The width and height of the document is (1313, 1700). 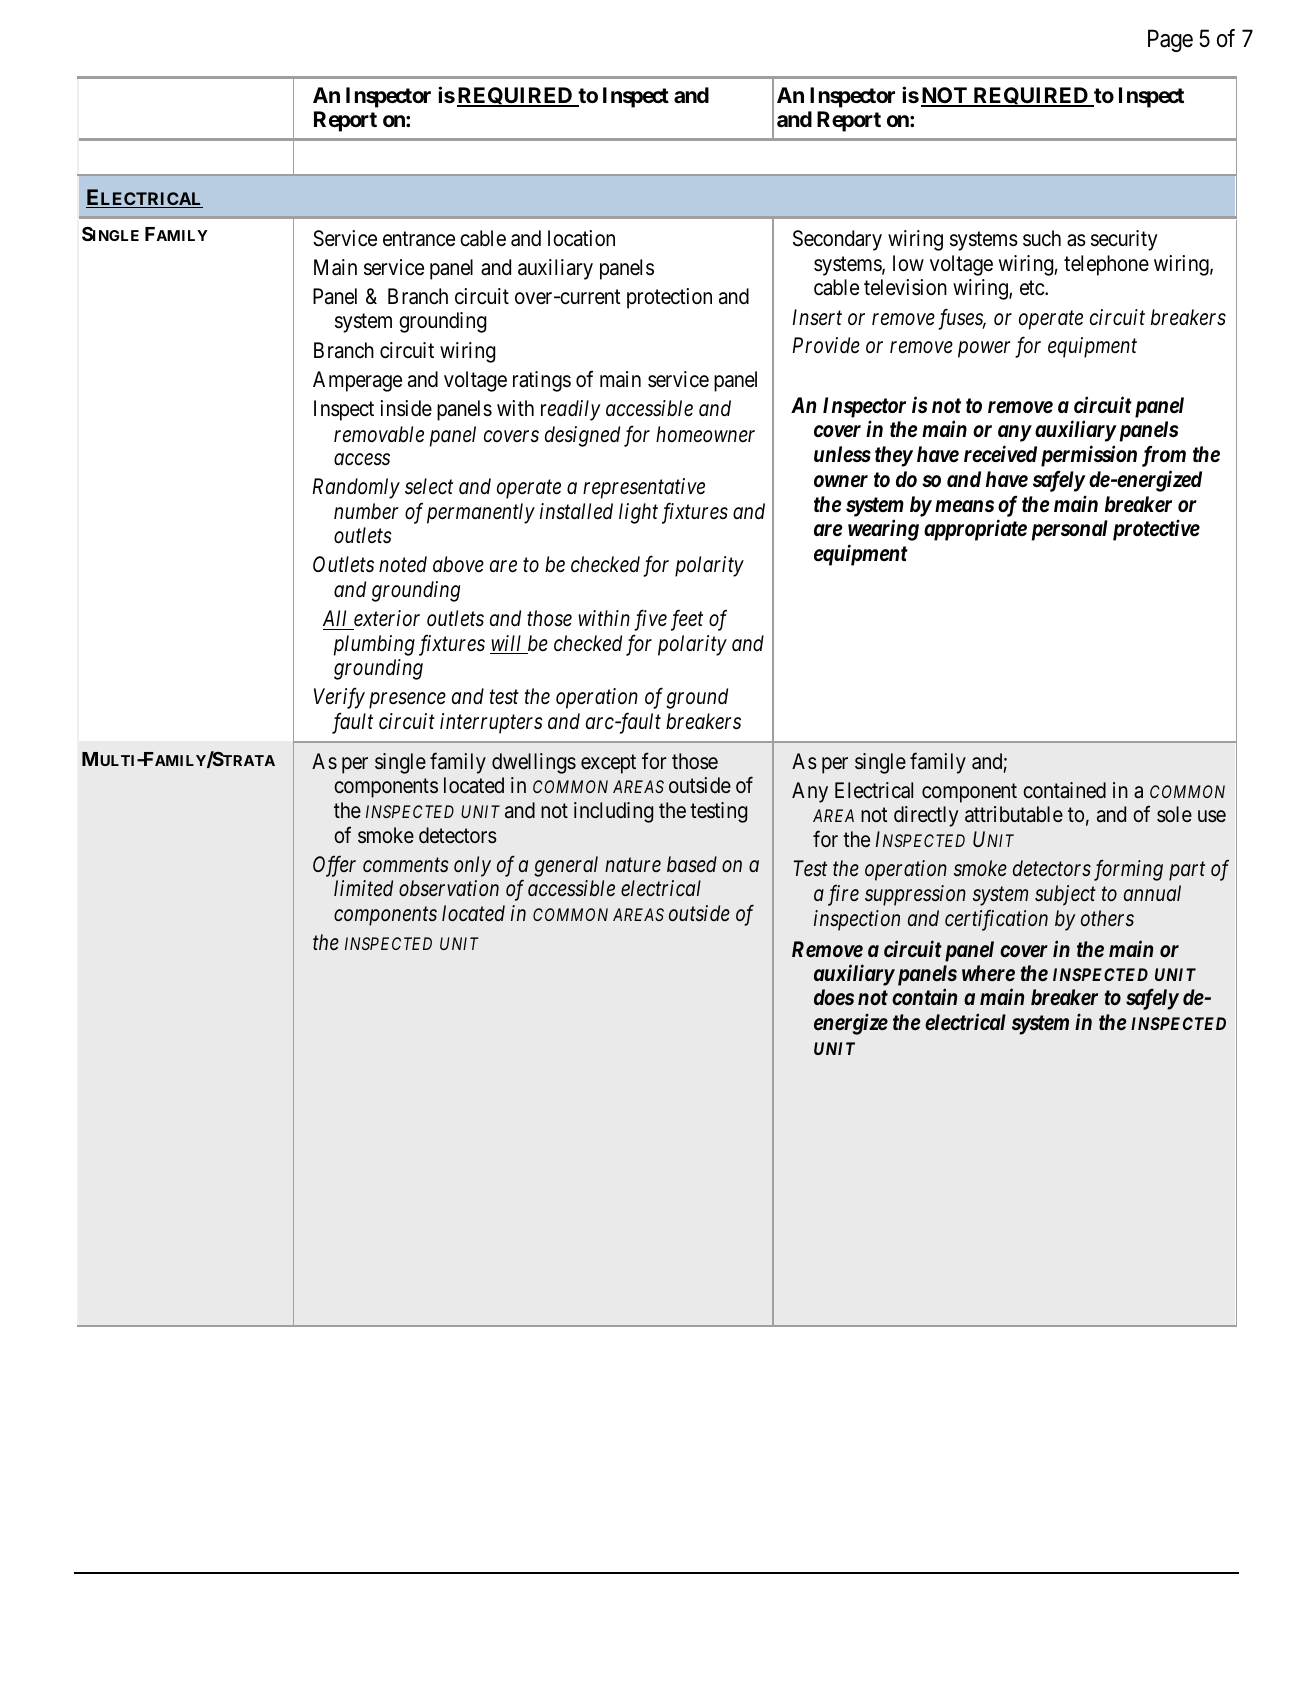 What do you see at coordinates (837, 240) in the document?
I see `Secondary` at bounding box center [837, 240].
